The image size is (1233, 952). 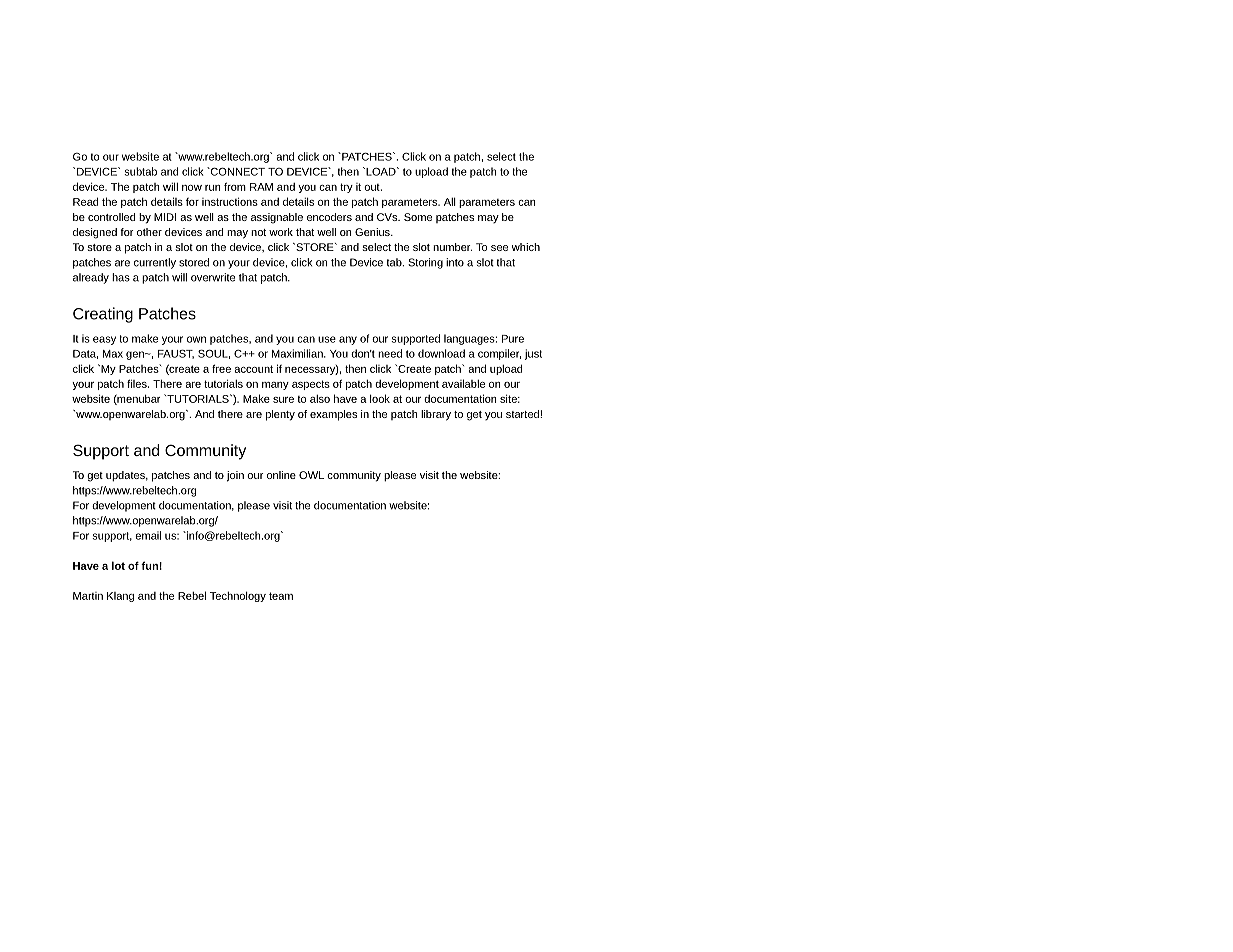 What do you see at coordinates (436, 415) in the screenshot?
I see `library` at bounding box center [436, 415].
